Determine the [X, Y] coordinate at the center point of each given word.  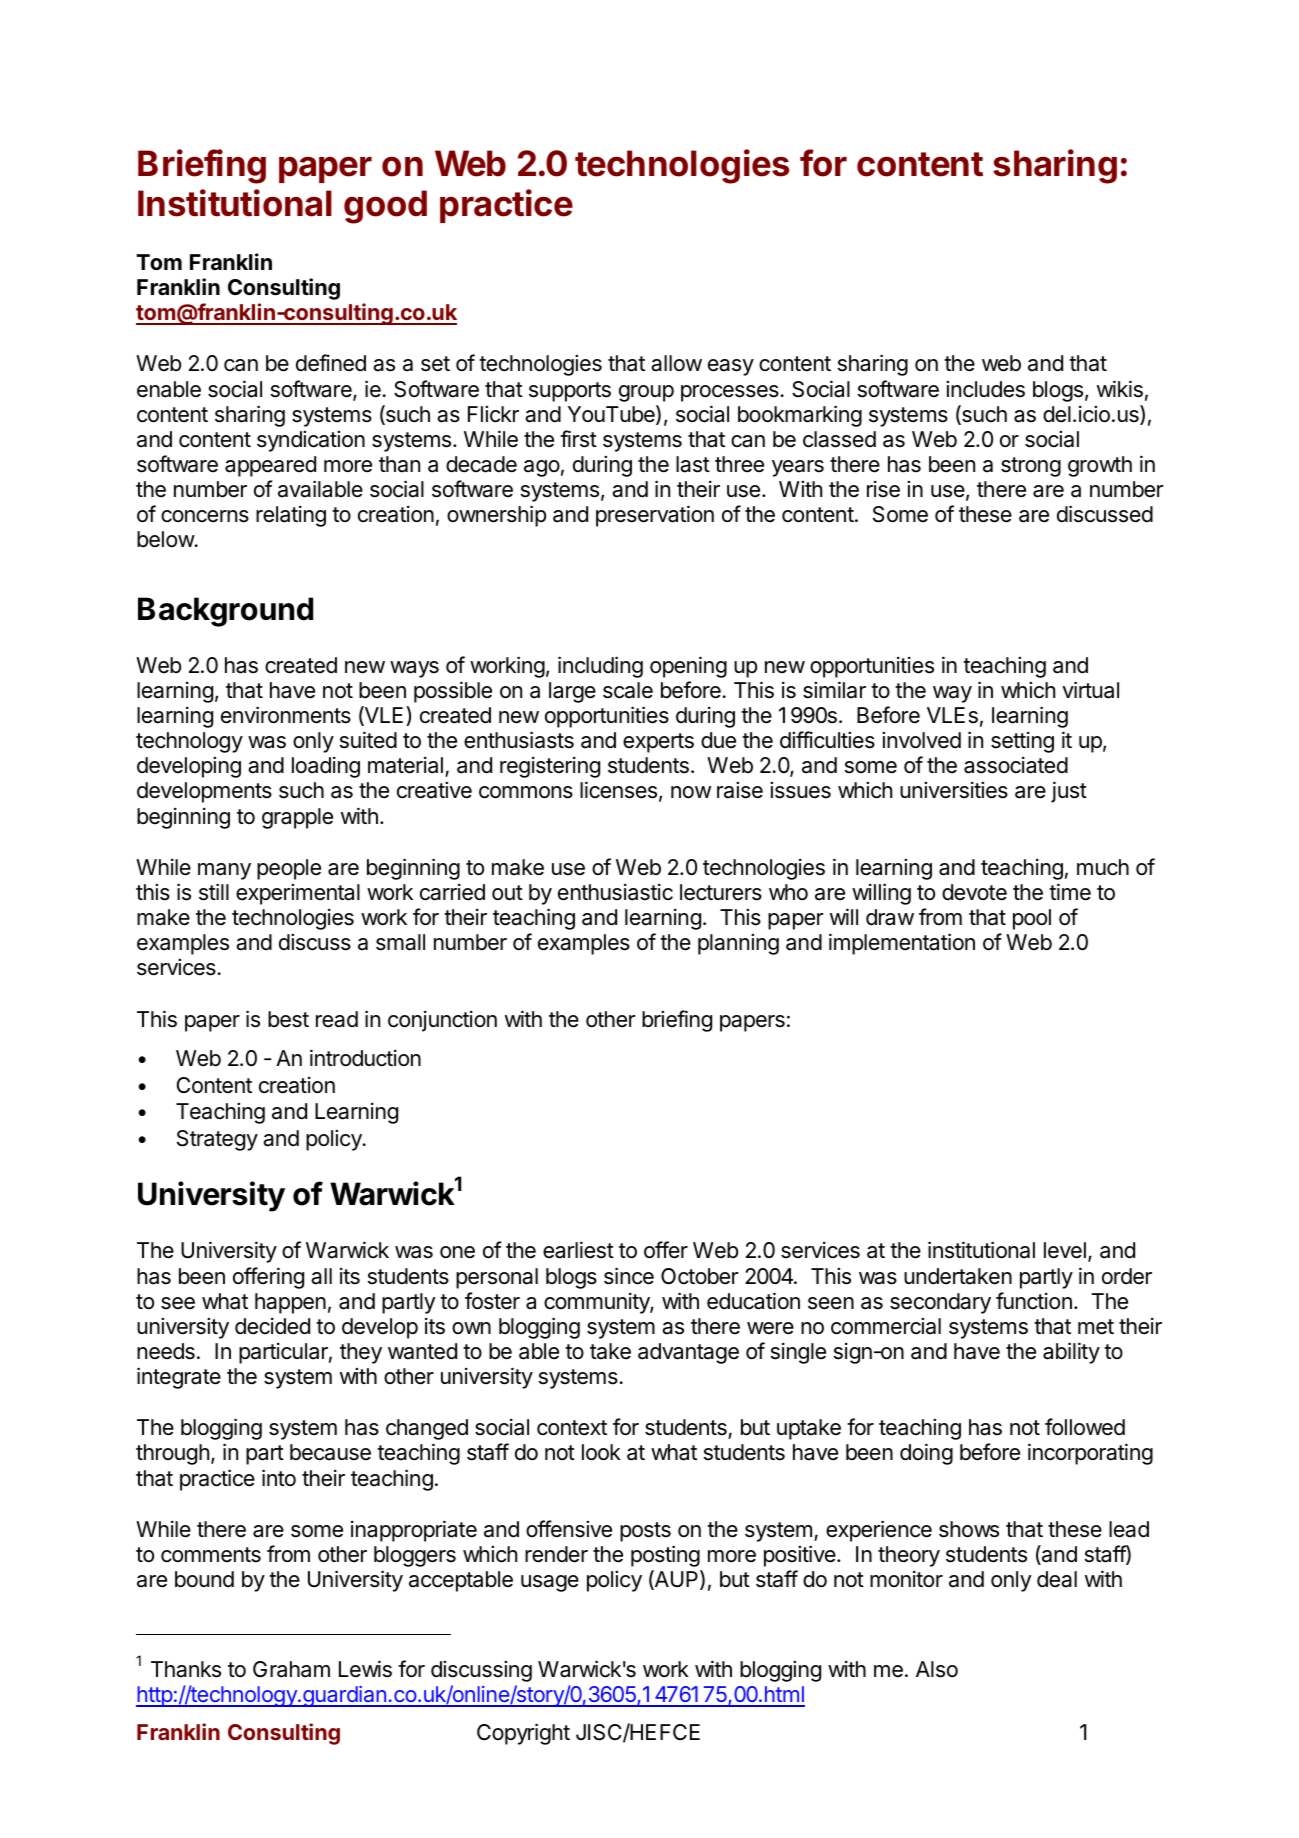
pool [1032, 919]
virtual [1090, 690]
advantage [688, 1353]
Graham [291, 1669]
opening [688, 667]
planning [738, 944]
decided [272, 1326]
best [288, 1019]
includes [985, 389]
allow [676, 363]
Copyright [523, 1734]
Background [225, 612]
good [385, 207]
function [1034, 1301]
